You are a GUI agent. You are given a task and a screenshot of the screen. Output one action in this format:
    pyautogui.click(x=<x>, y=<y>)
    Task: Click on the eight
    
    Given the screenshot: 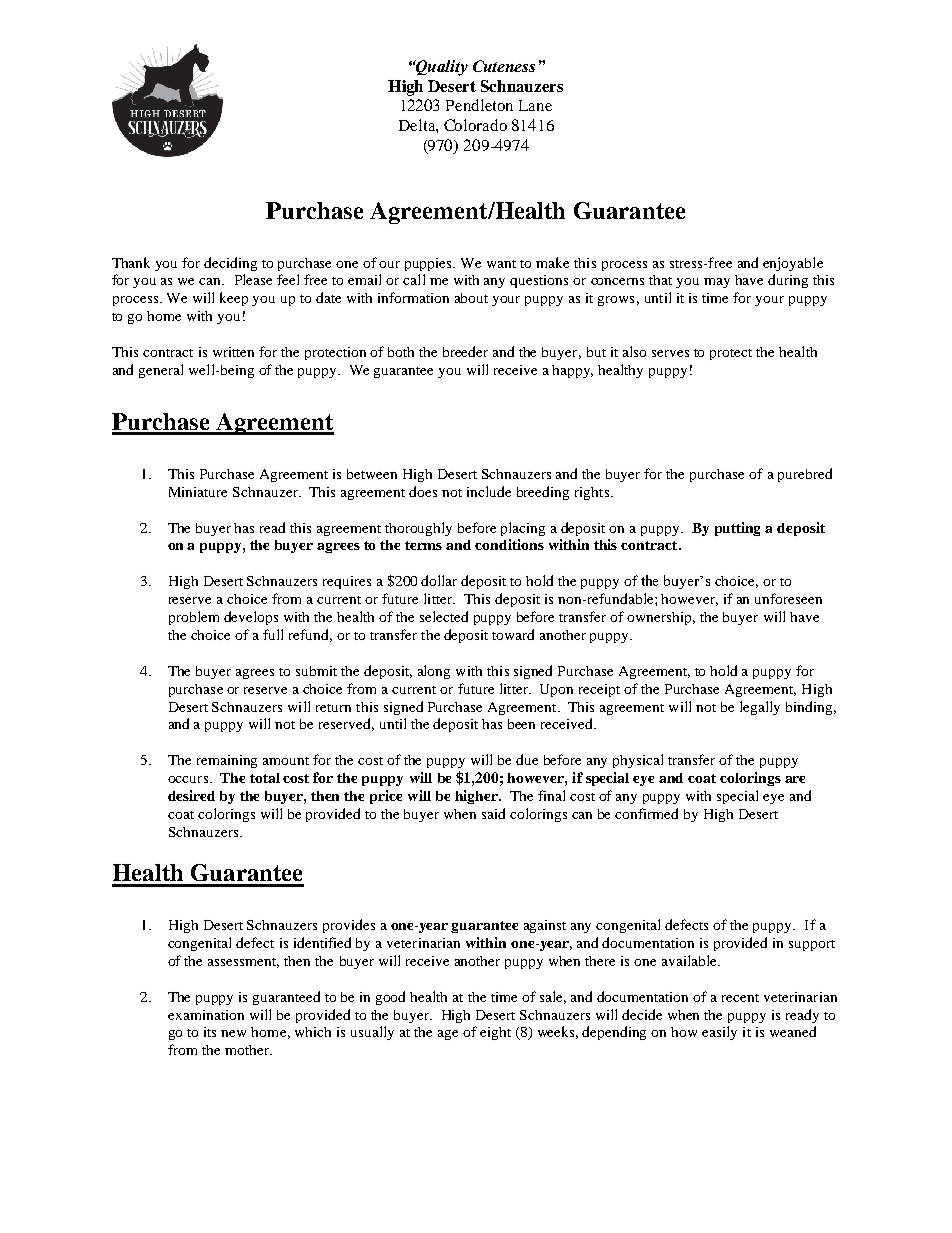 What is the action you would take?
    pyautogui.click(x=495, y=1033)
